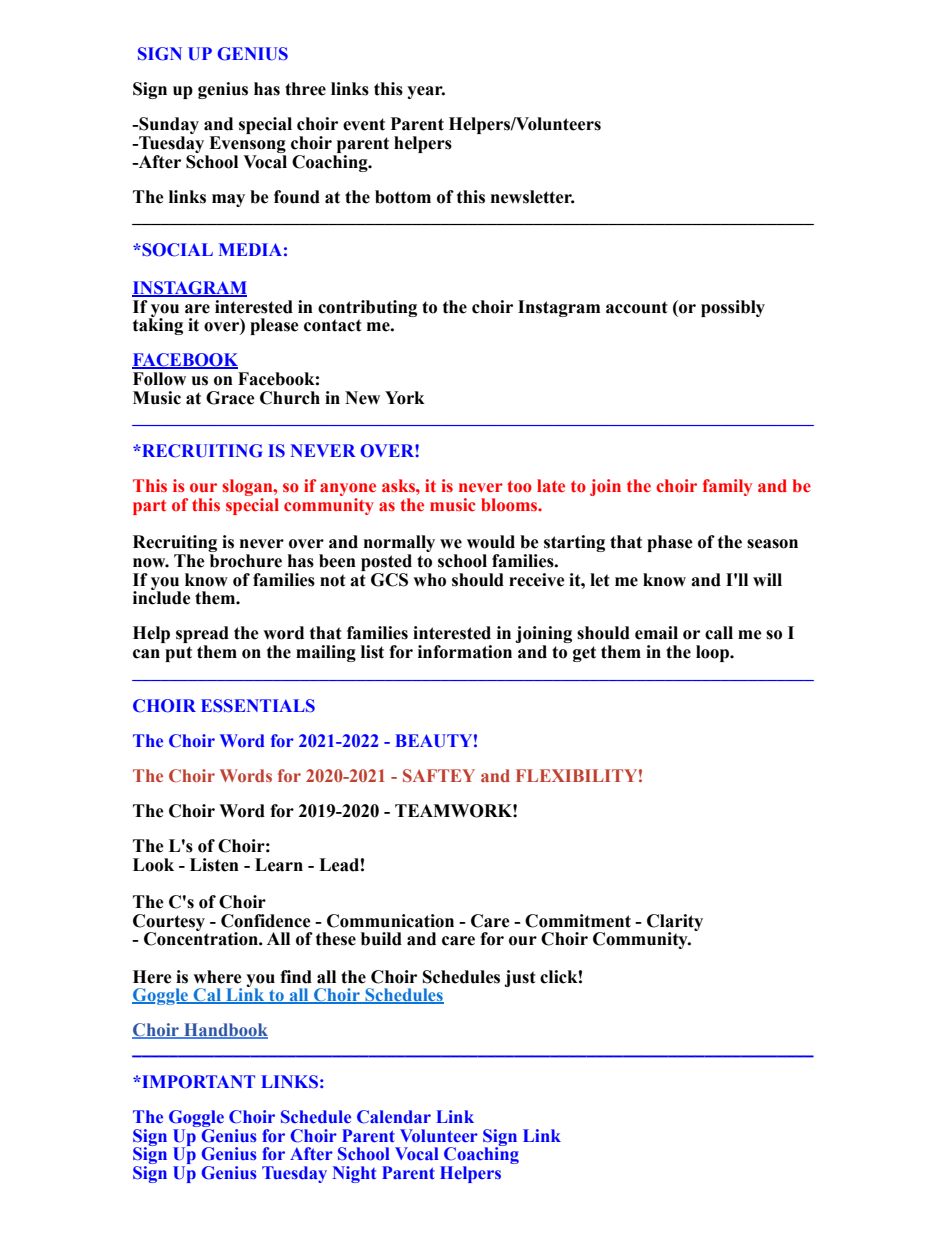  I want to click on event, so click(364, 124).
